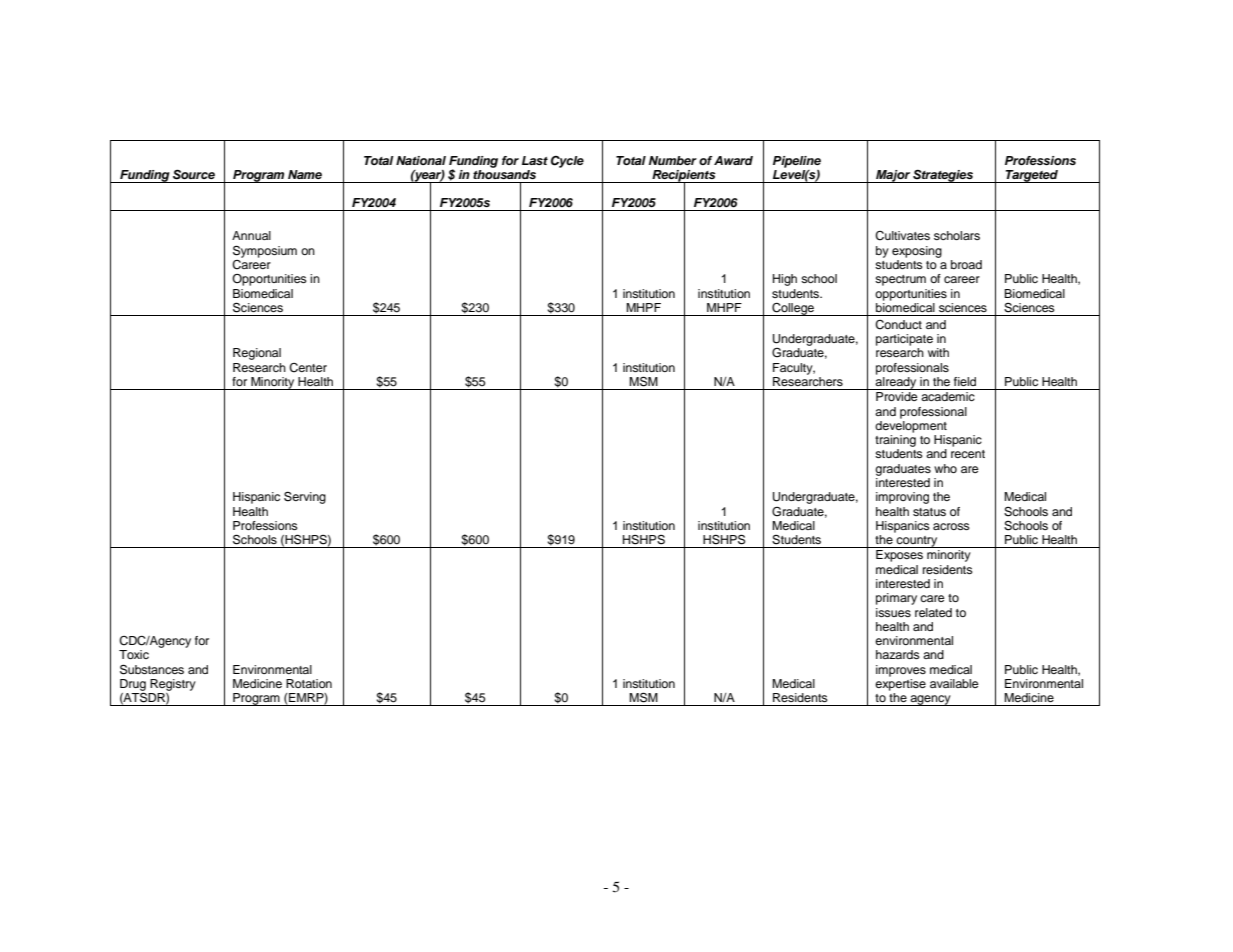 This page has width=1233, height=952. What do you see at coordinates (901, 671) in the page?
I see `improves` at bounding box center [901, 671].
